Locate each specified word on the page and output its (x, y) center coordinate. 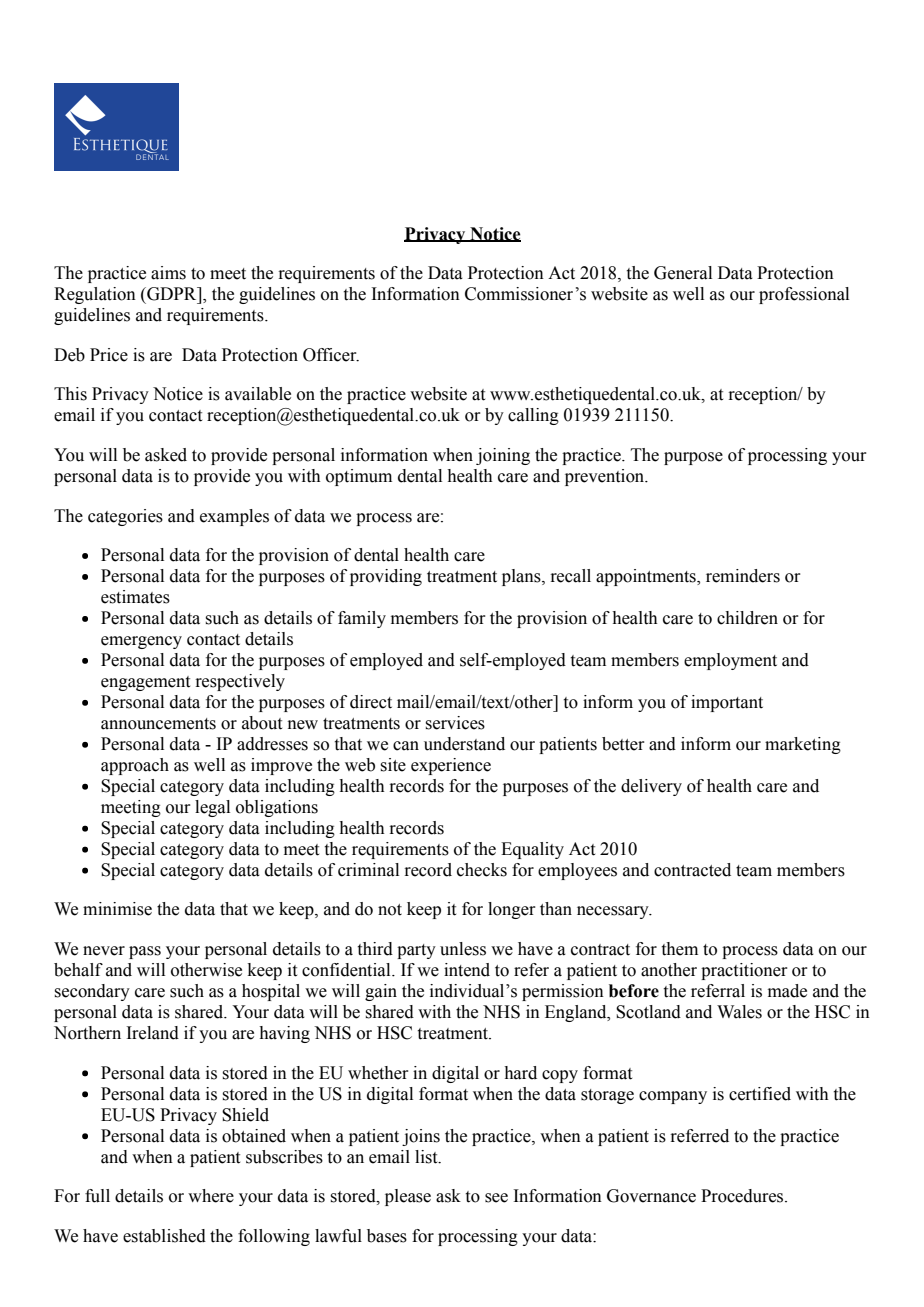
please (408, 1197)
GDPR (172, 294)
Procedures (743, 1196)
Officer (331, 355)
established (164, 1236)
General (683, 273)
